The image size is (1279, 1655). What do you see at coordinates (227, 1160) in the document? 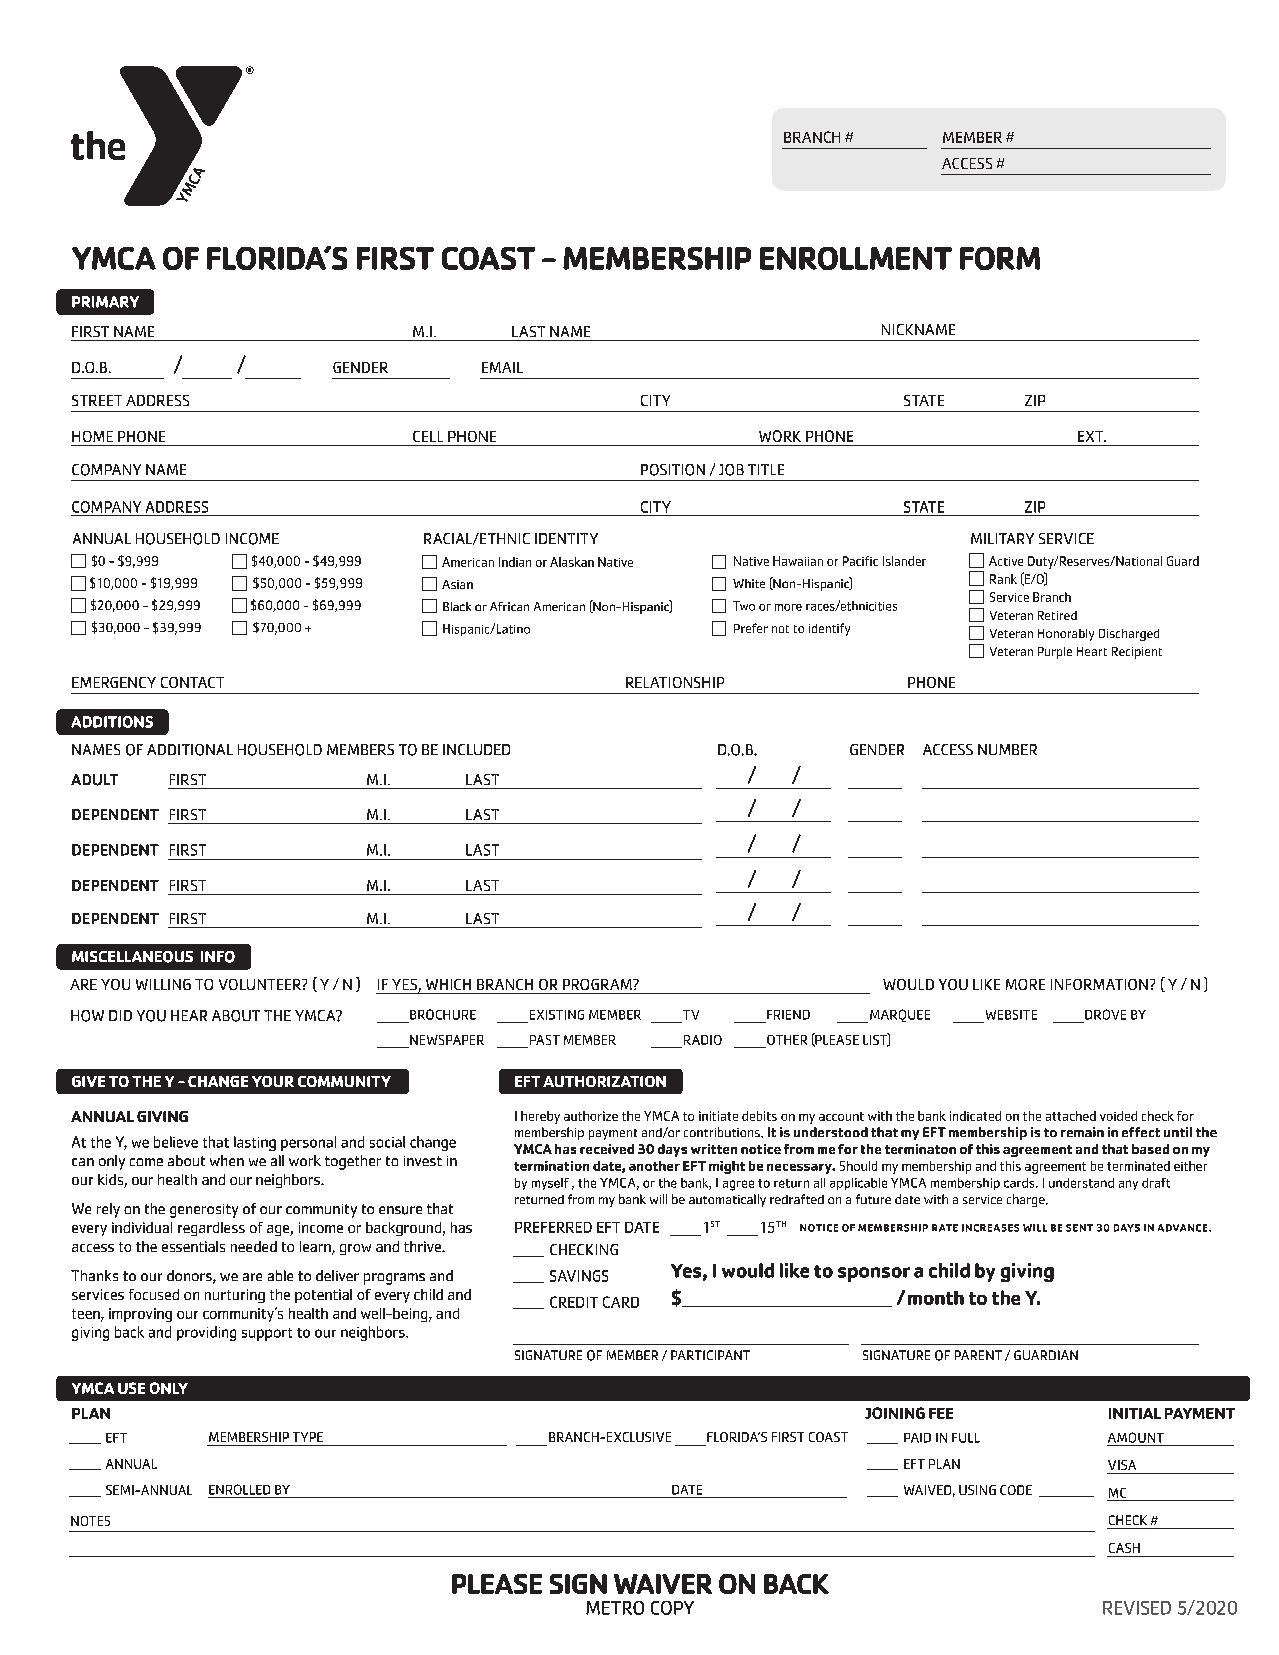
I see `when` at bounding box center [227, 1160].
